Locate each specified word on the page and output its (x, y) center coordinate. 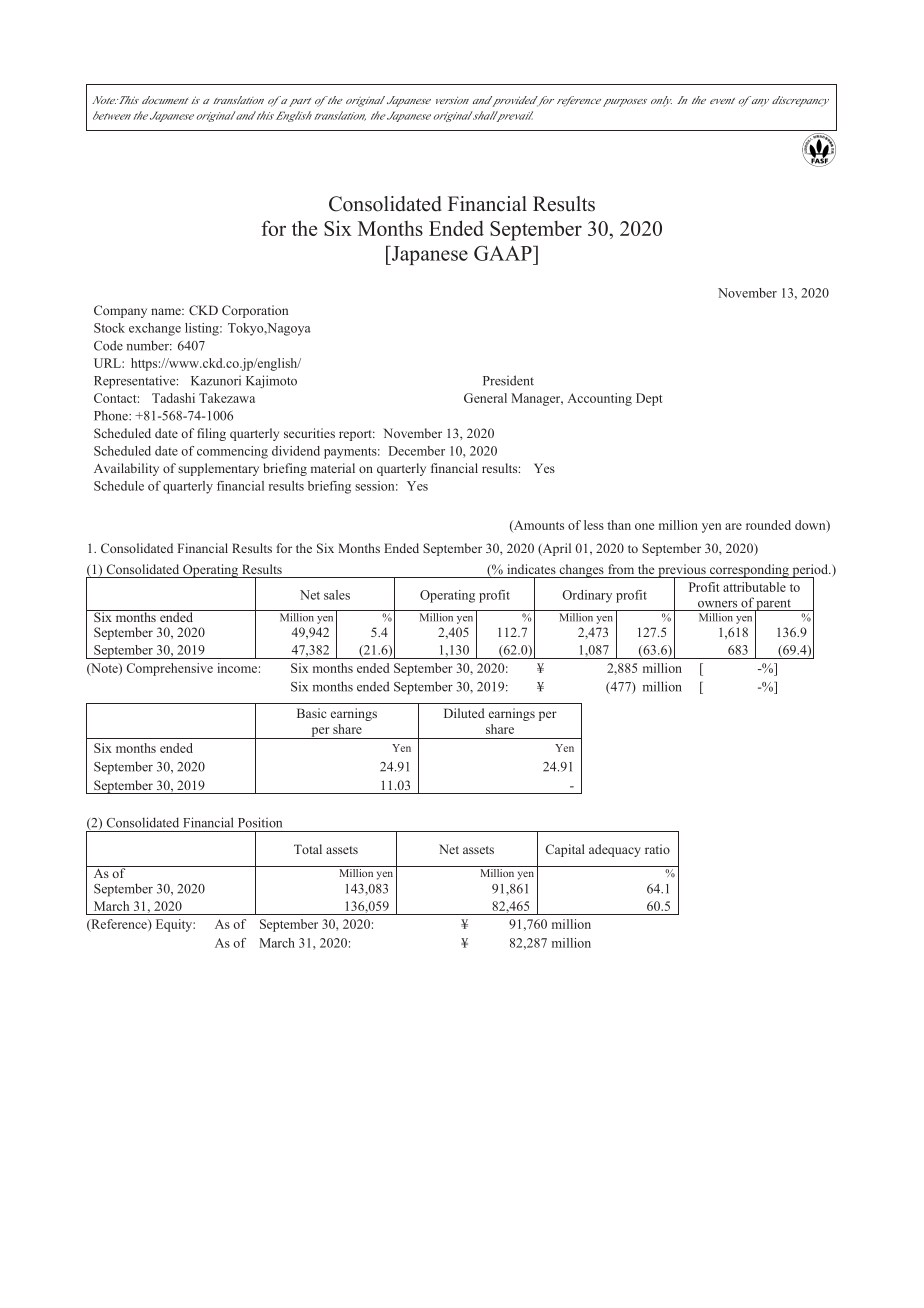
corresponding (749, 571)
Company (120, 311)
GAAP (504, 253)
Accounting (600, 399)
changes (581, 571)
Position (260, 822)
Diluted (464, 713)
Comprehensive (170, 669)
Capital (565, 850)
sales (337, 595)
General (485, 398)
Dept (649, 399)
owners (717, 604)
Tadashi (173, 398)
